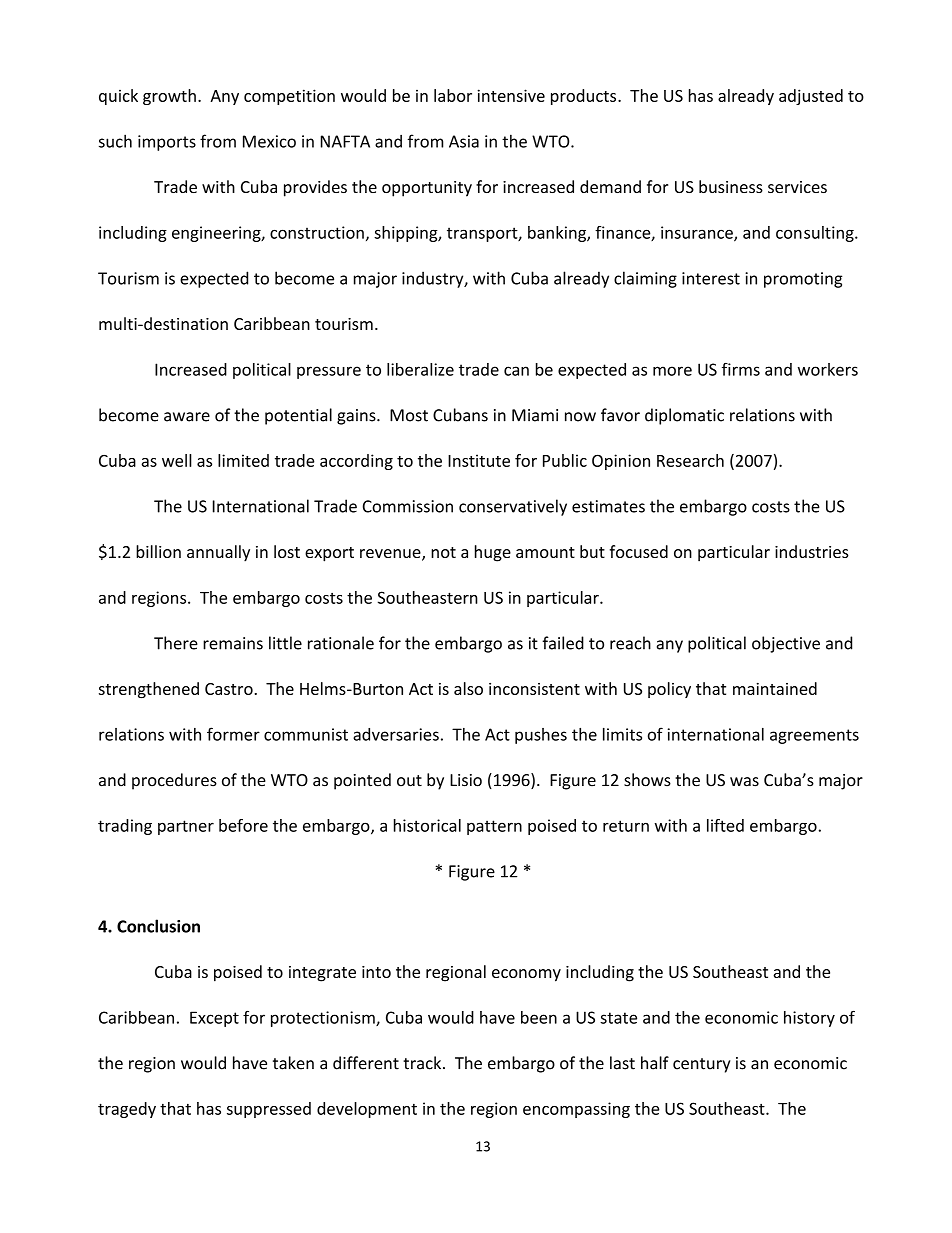 The height and width of the page is (1233, 952). What do you see at coordinates (711, 278) in the page?
I see `interest` at bounding box center [711, 278].
